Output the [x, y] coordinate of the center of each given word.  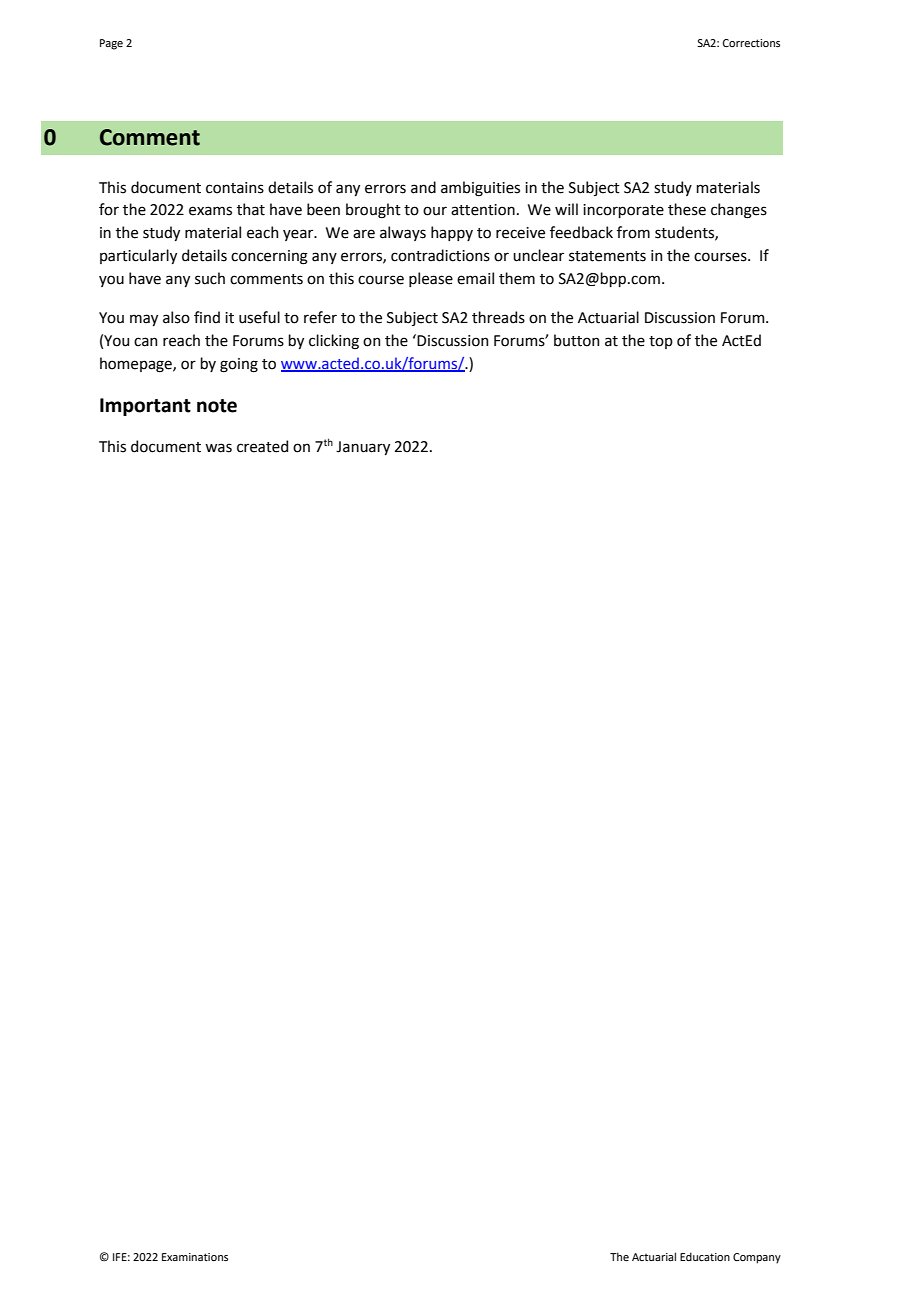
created [262, 446]
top [661, 342]
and [423, 187]
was [218, 448]
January [363, 448]
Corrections [751, 43]
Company [757, 1258]
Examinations [195, 1257]
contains [235, 188]
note [217, 406]
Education [705, 1256]
